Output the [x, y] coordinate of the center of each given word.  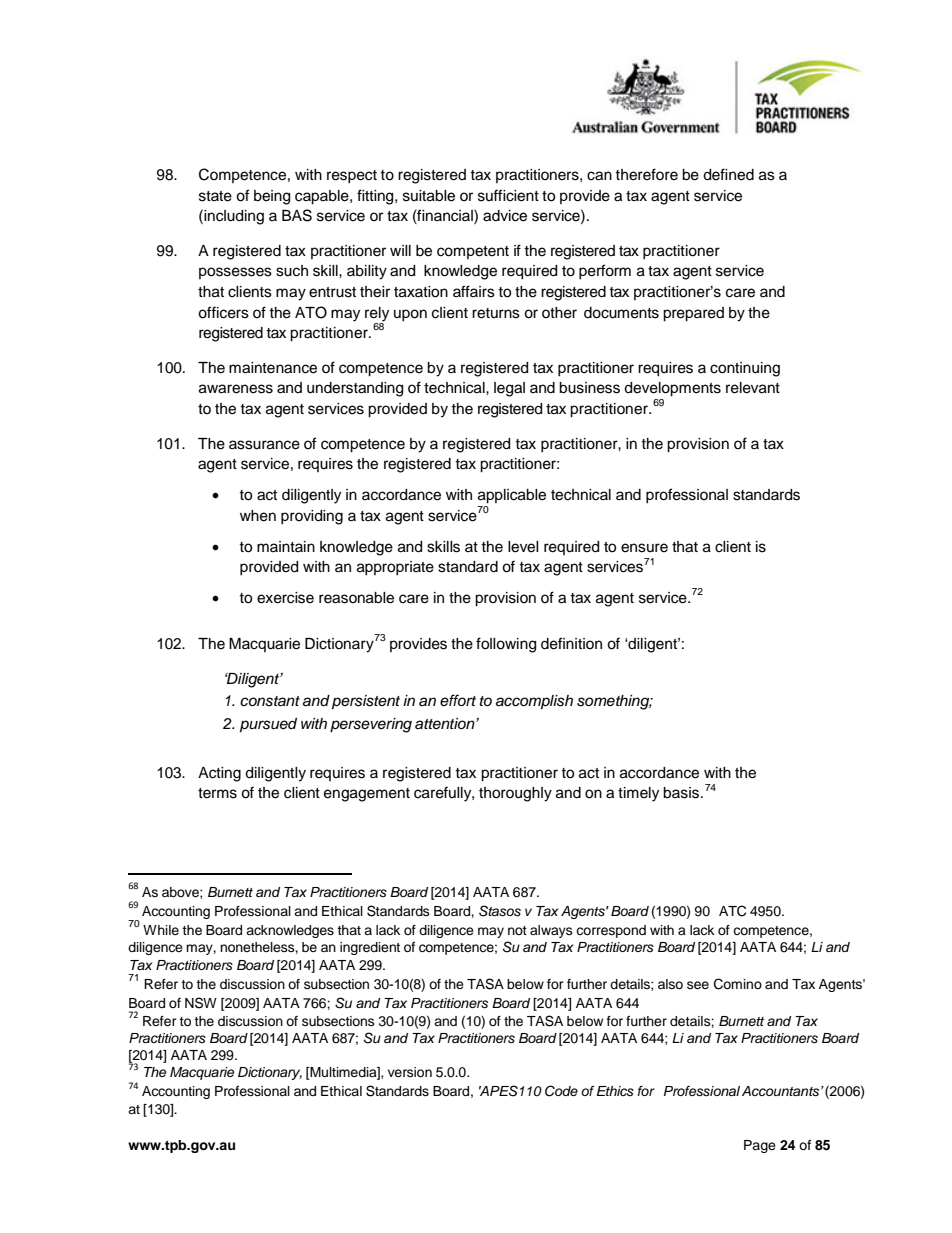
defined [728, 174]
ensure [644, 548]
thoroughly [515, 794]
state [215, 196]
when [258, 516]
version [410, 1072]
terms [217, 793]
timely [638, 794]
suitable [429, 196]
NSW [201, 1003]
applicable [512, 496]
